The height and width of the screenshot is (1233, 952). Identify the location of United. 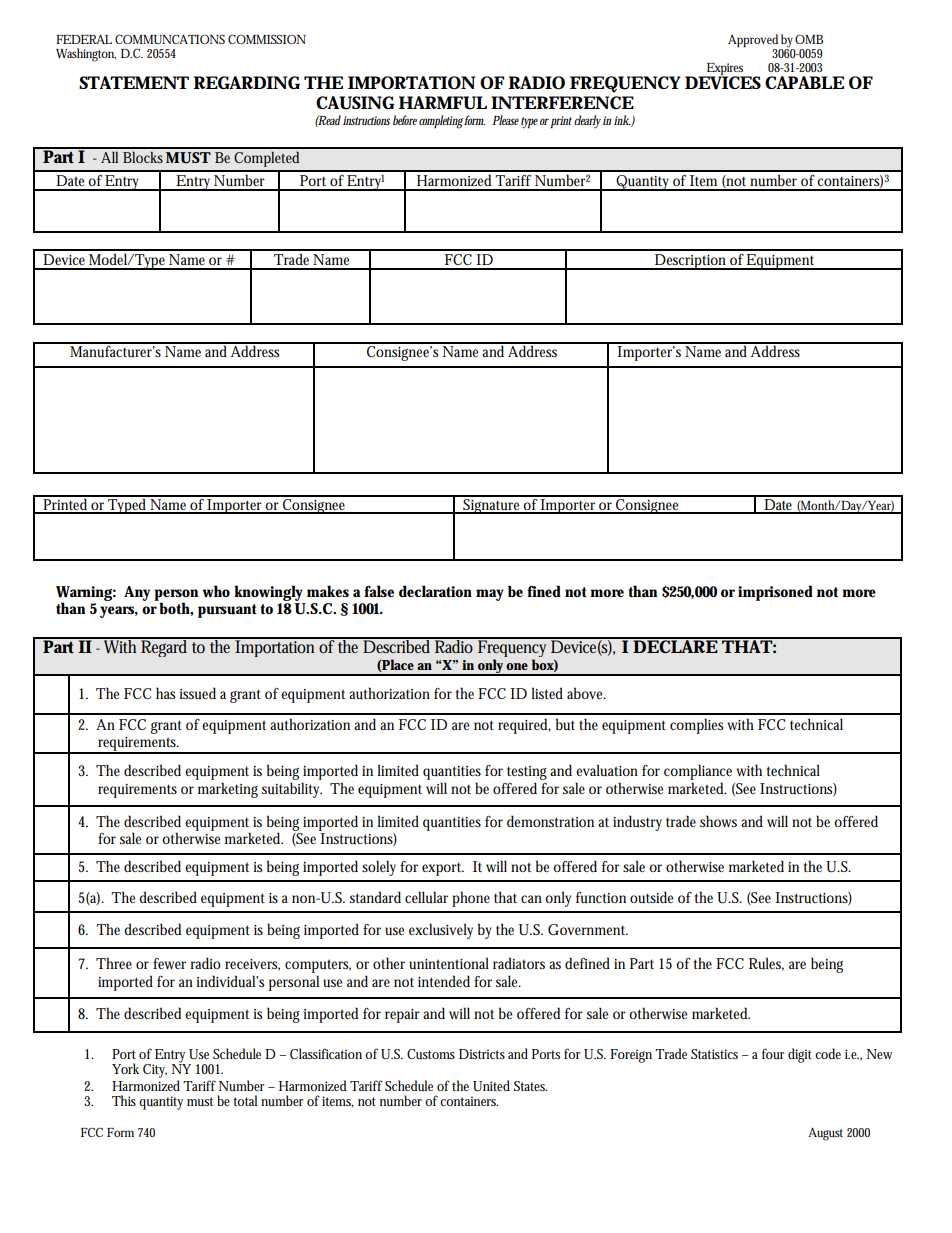
(491, 1085).
